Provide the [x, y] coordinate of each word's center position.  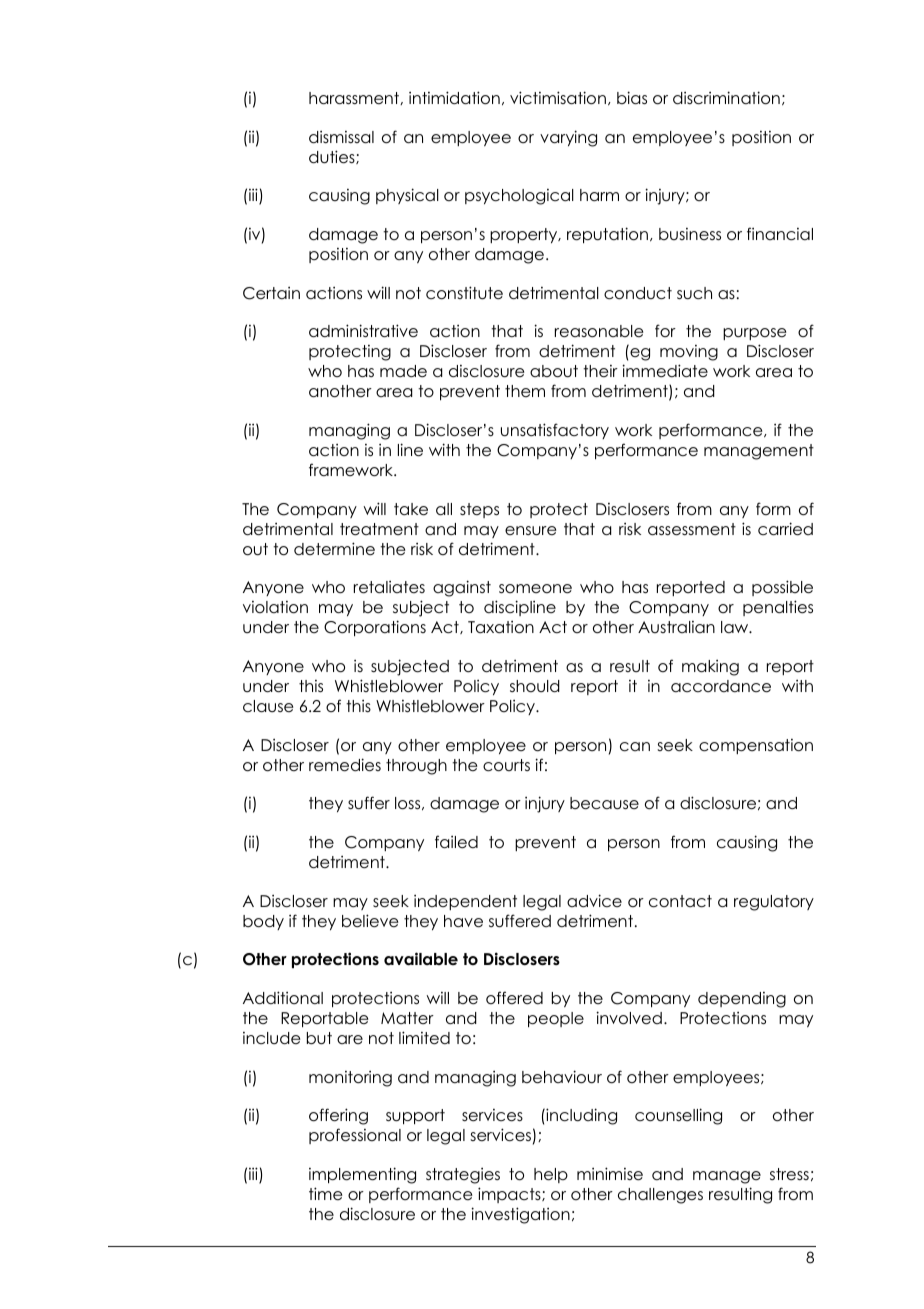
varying [568, 138]
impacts [510, 1195]
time [325, 1193]
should [535, 686]
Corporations [375, 628]
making [710, 668]
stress [789, 1174]
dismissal [341, 137]
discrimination [726, 98]
